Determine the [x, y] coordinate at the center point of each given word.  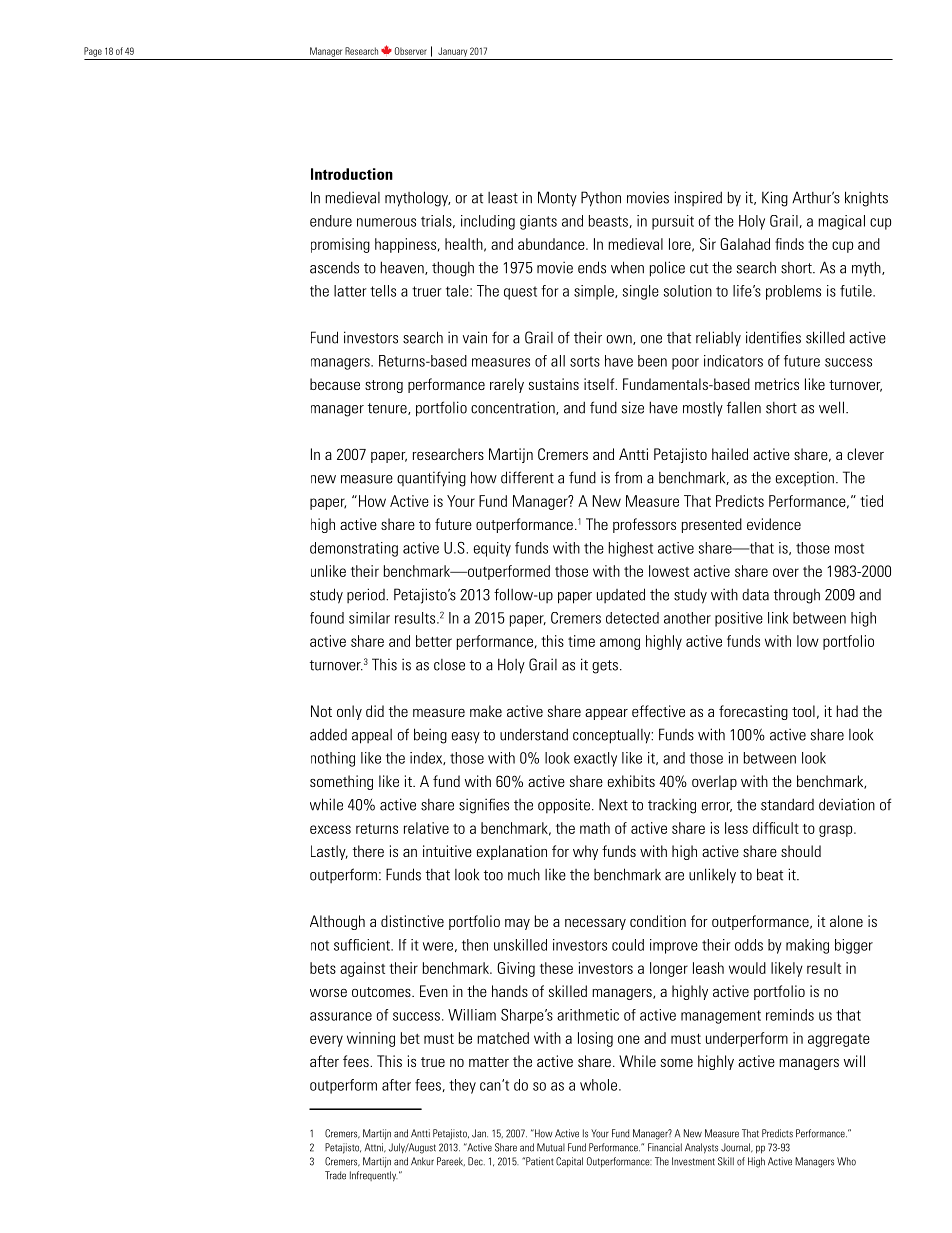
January [452, 52]
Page [93, 52]
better [434, 641]
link [778, 618]
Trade [335, 1175]
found [327, 618]
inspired [698, 198]
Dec [476, 1161]
